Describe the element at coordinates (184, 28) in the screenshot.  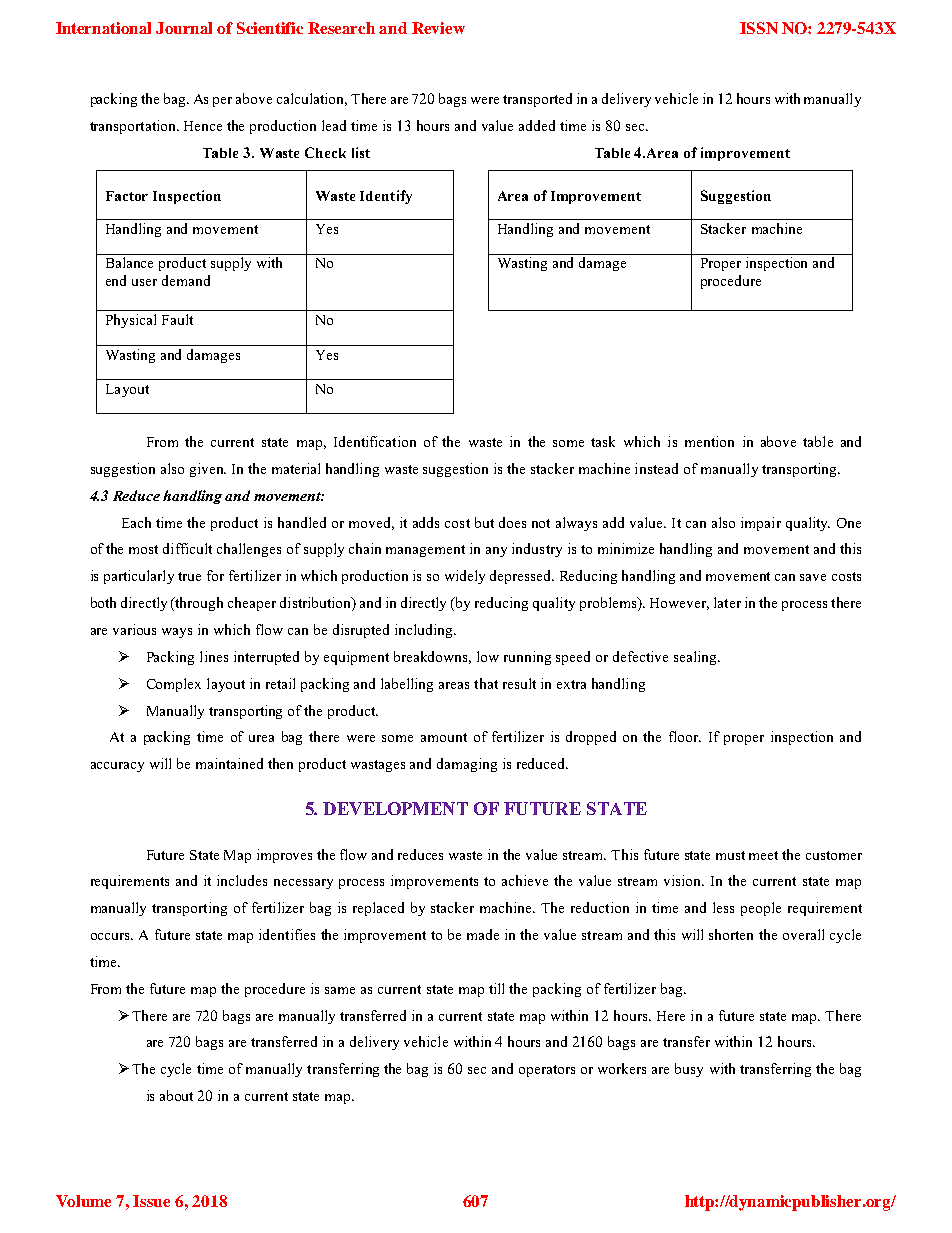
I see `Journal` at that location.
